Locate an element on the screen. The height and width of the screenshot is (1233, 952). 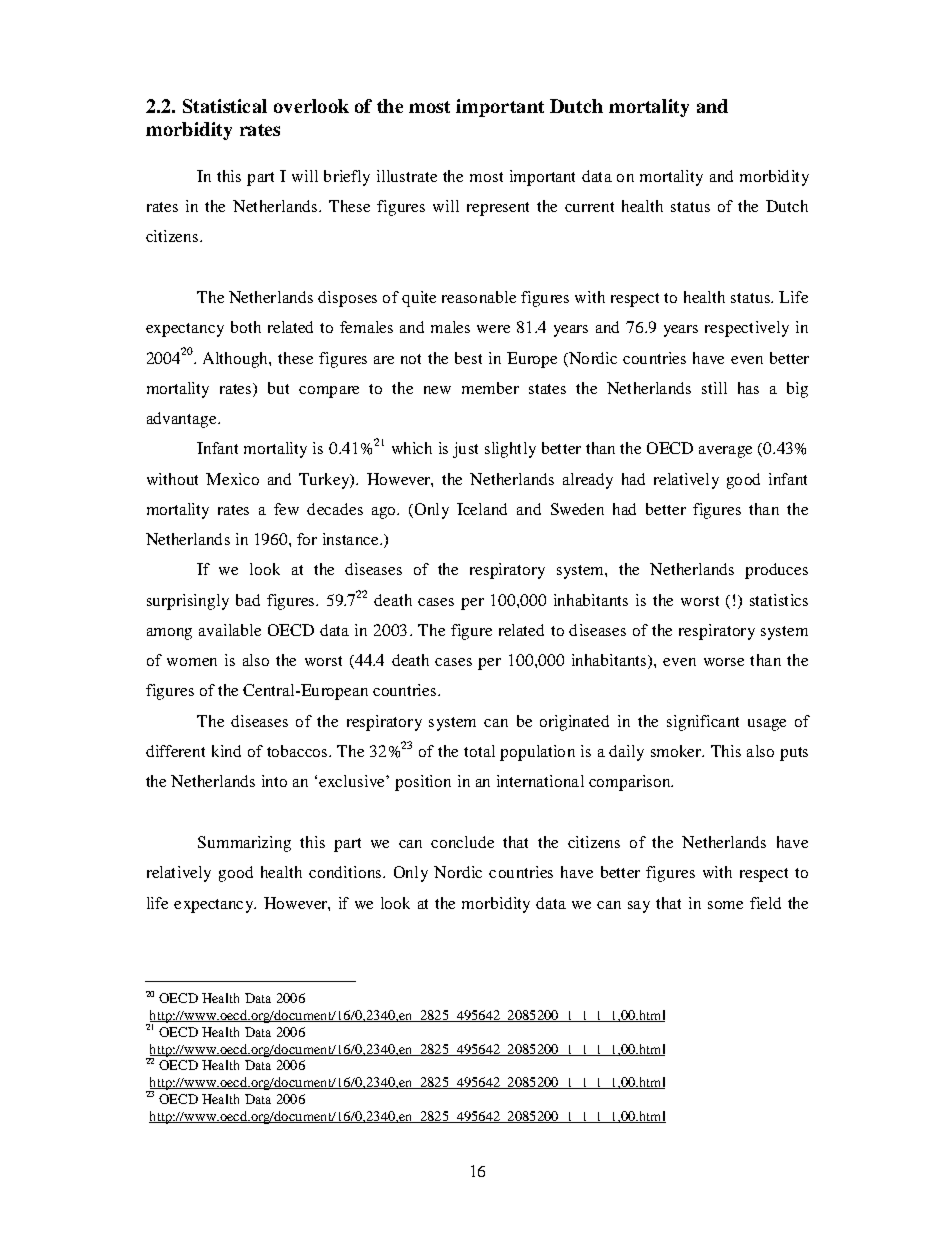
Iceland is located at coordinates (482, 509).
